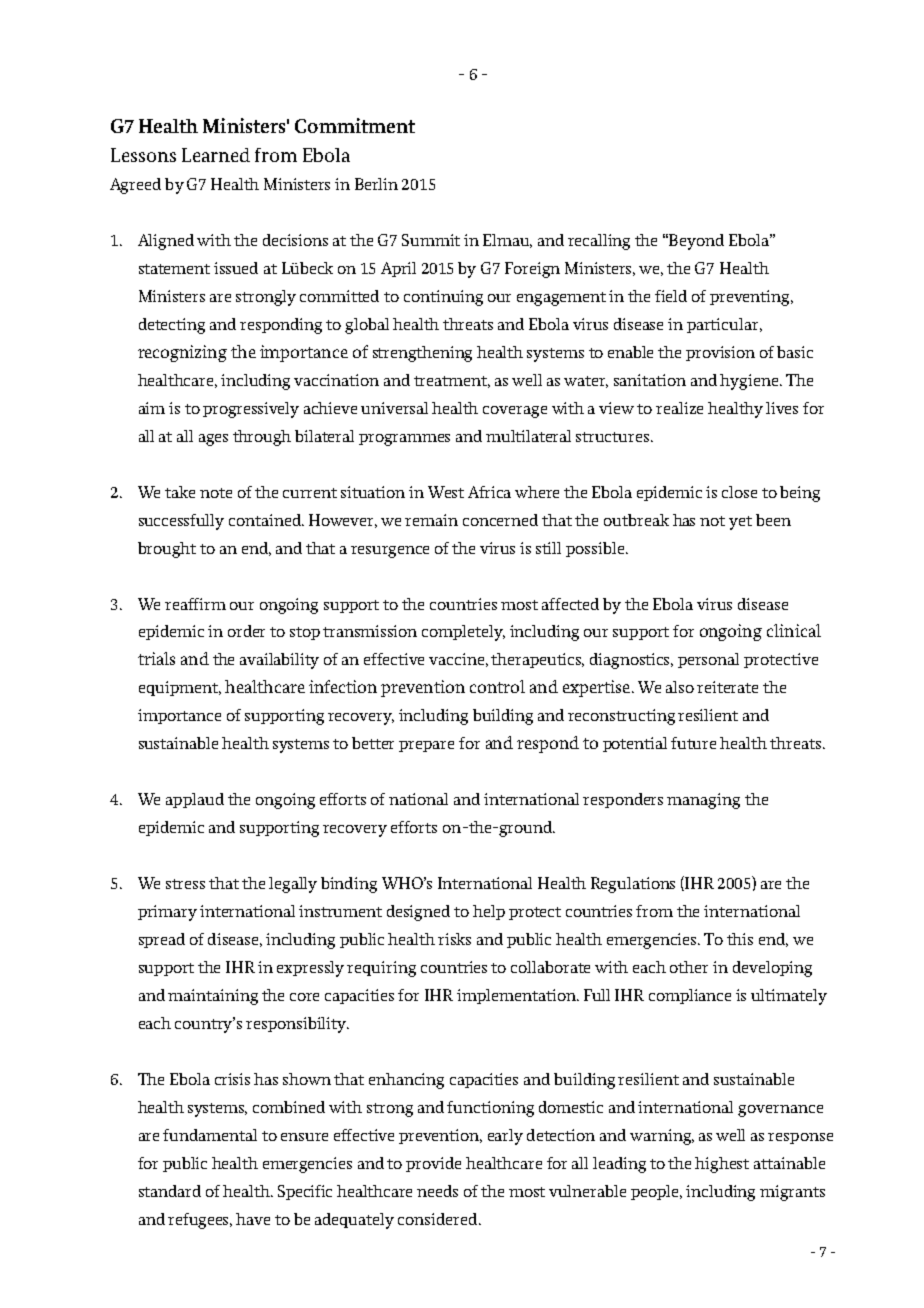 This screenshot has height=1308, width=924. I want to click on reiterate, so click(727, 687).
